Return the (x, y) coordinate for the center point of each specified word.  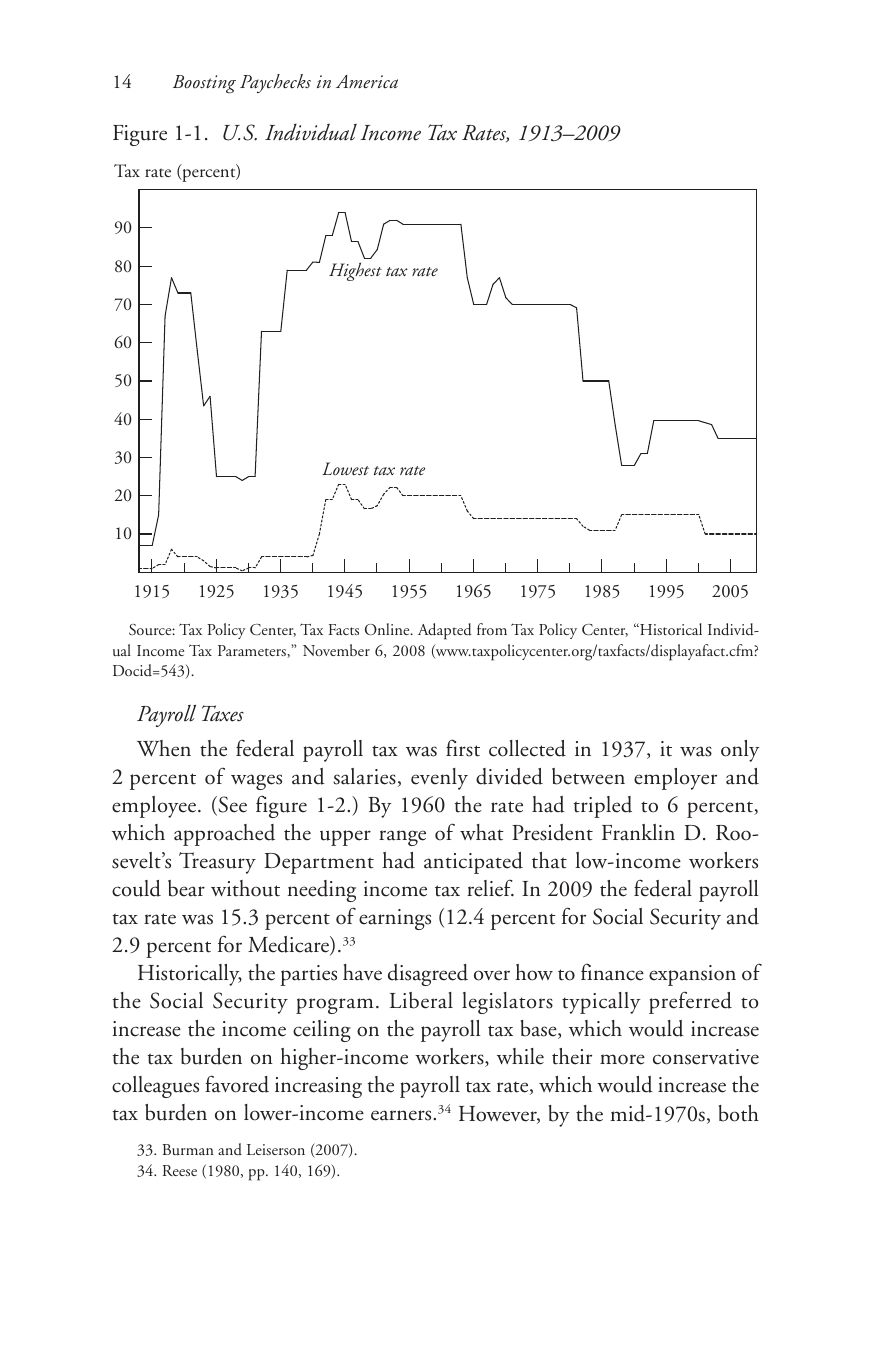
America (367, 81)
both (739, 1113)
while (520, 1056)
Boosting (204, 84)
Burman (188, 1149)
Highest (355, 271)
